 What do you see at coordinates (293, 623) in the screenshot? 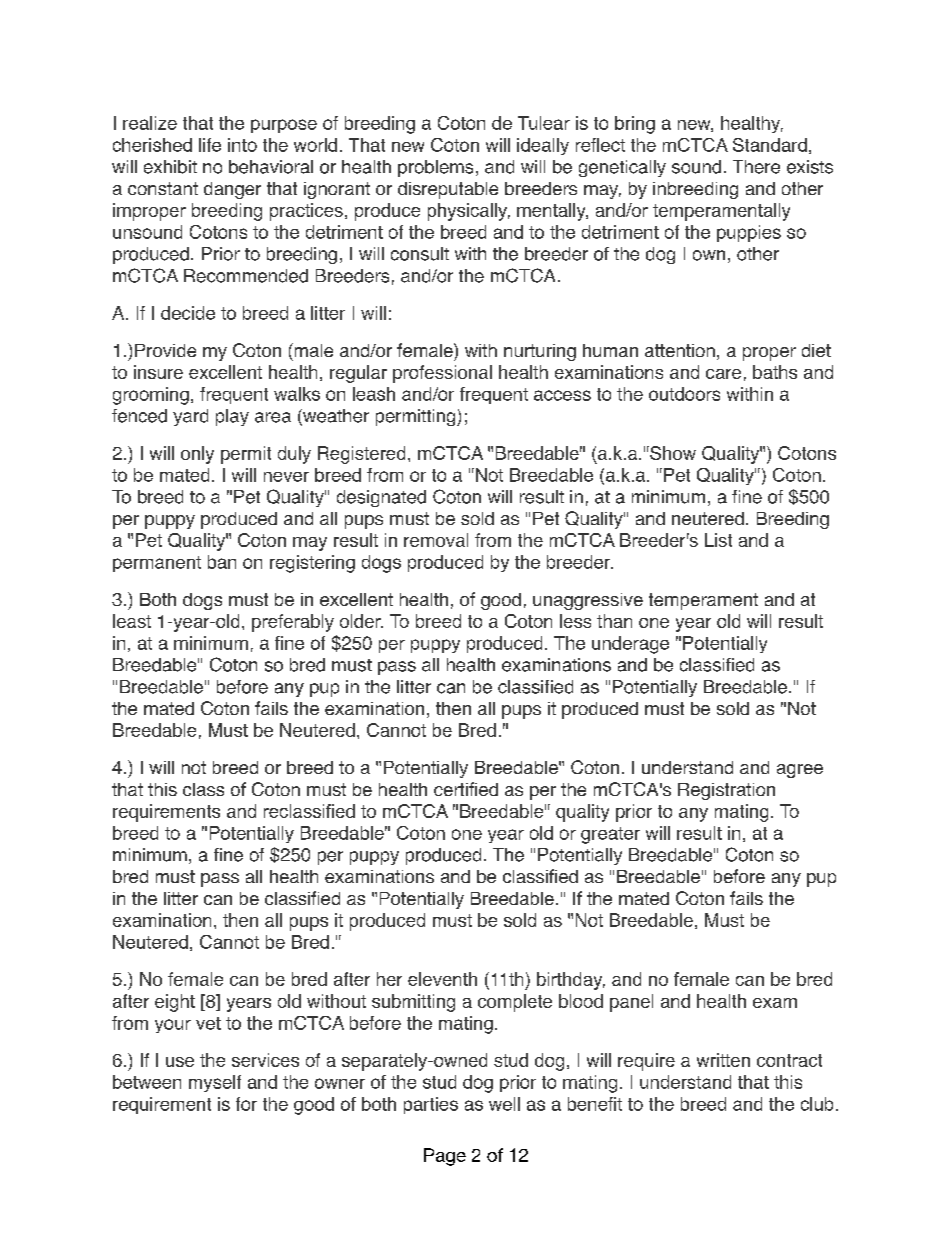
I see `preferably` at bounding box center [293, 623].
